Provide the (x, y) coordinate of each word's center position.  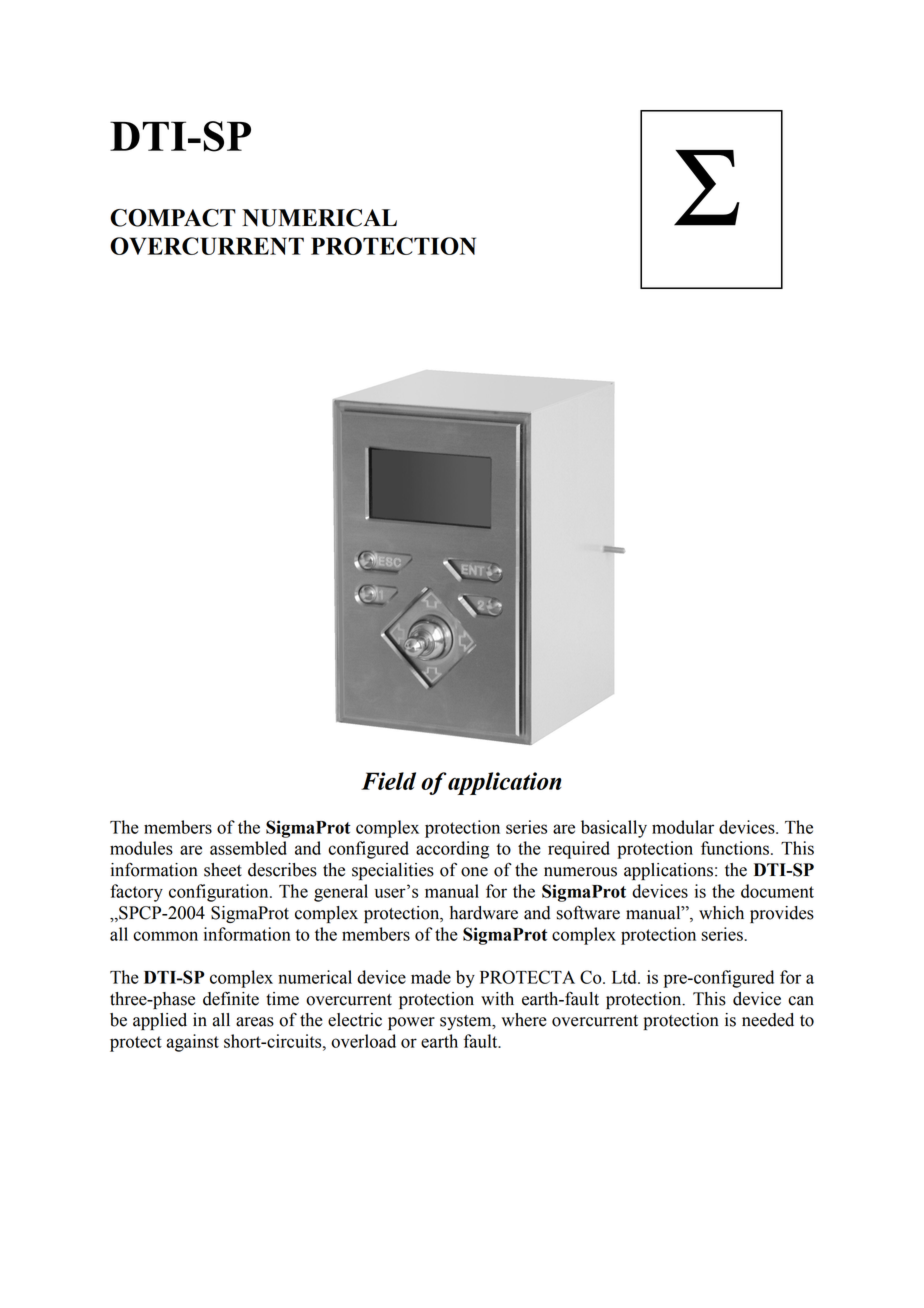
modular (683, 827)
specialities (393, 871)
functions (735, 848)
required (579, 850)
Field (388, 781)
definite (231, 998)
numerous (580, 872)
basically (614, 829)
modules (141, 848)
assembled (248, 848)
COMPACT (173, 218)
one (474, 872)
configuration (220, 893)
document (777, 891)
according (452, 850)
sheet (223, 870)
